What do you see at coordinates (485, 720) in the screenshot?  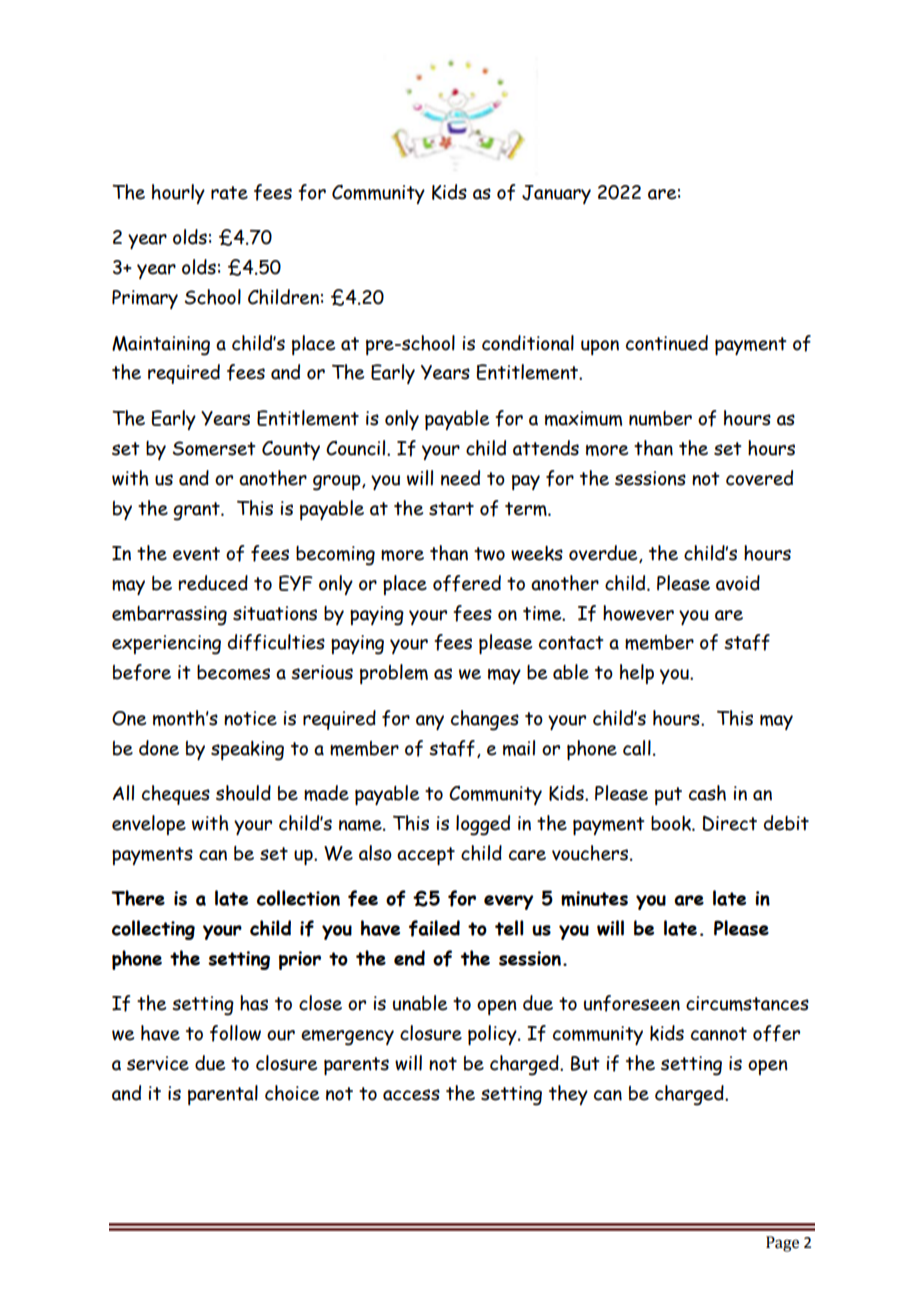 I see `changes` at bounding box center [485, 720].
